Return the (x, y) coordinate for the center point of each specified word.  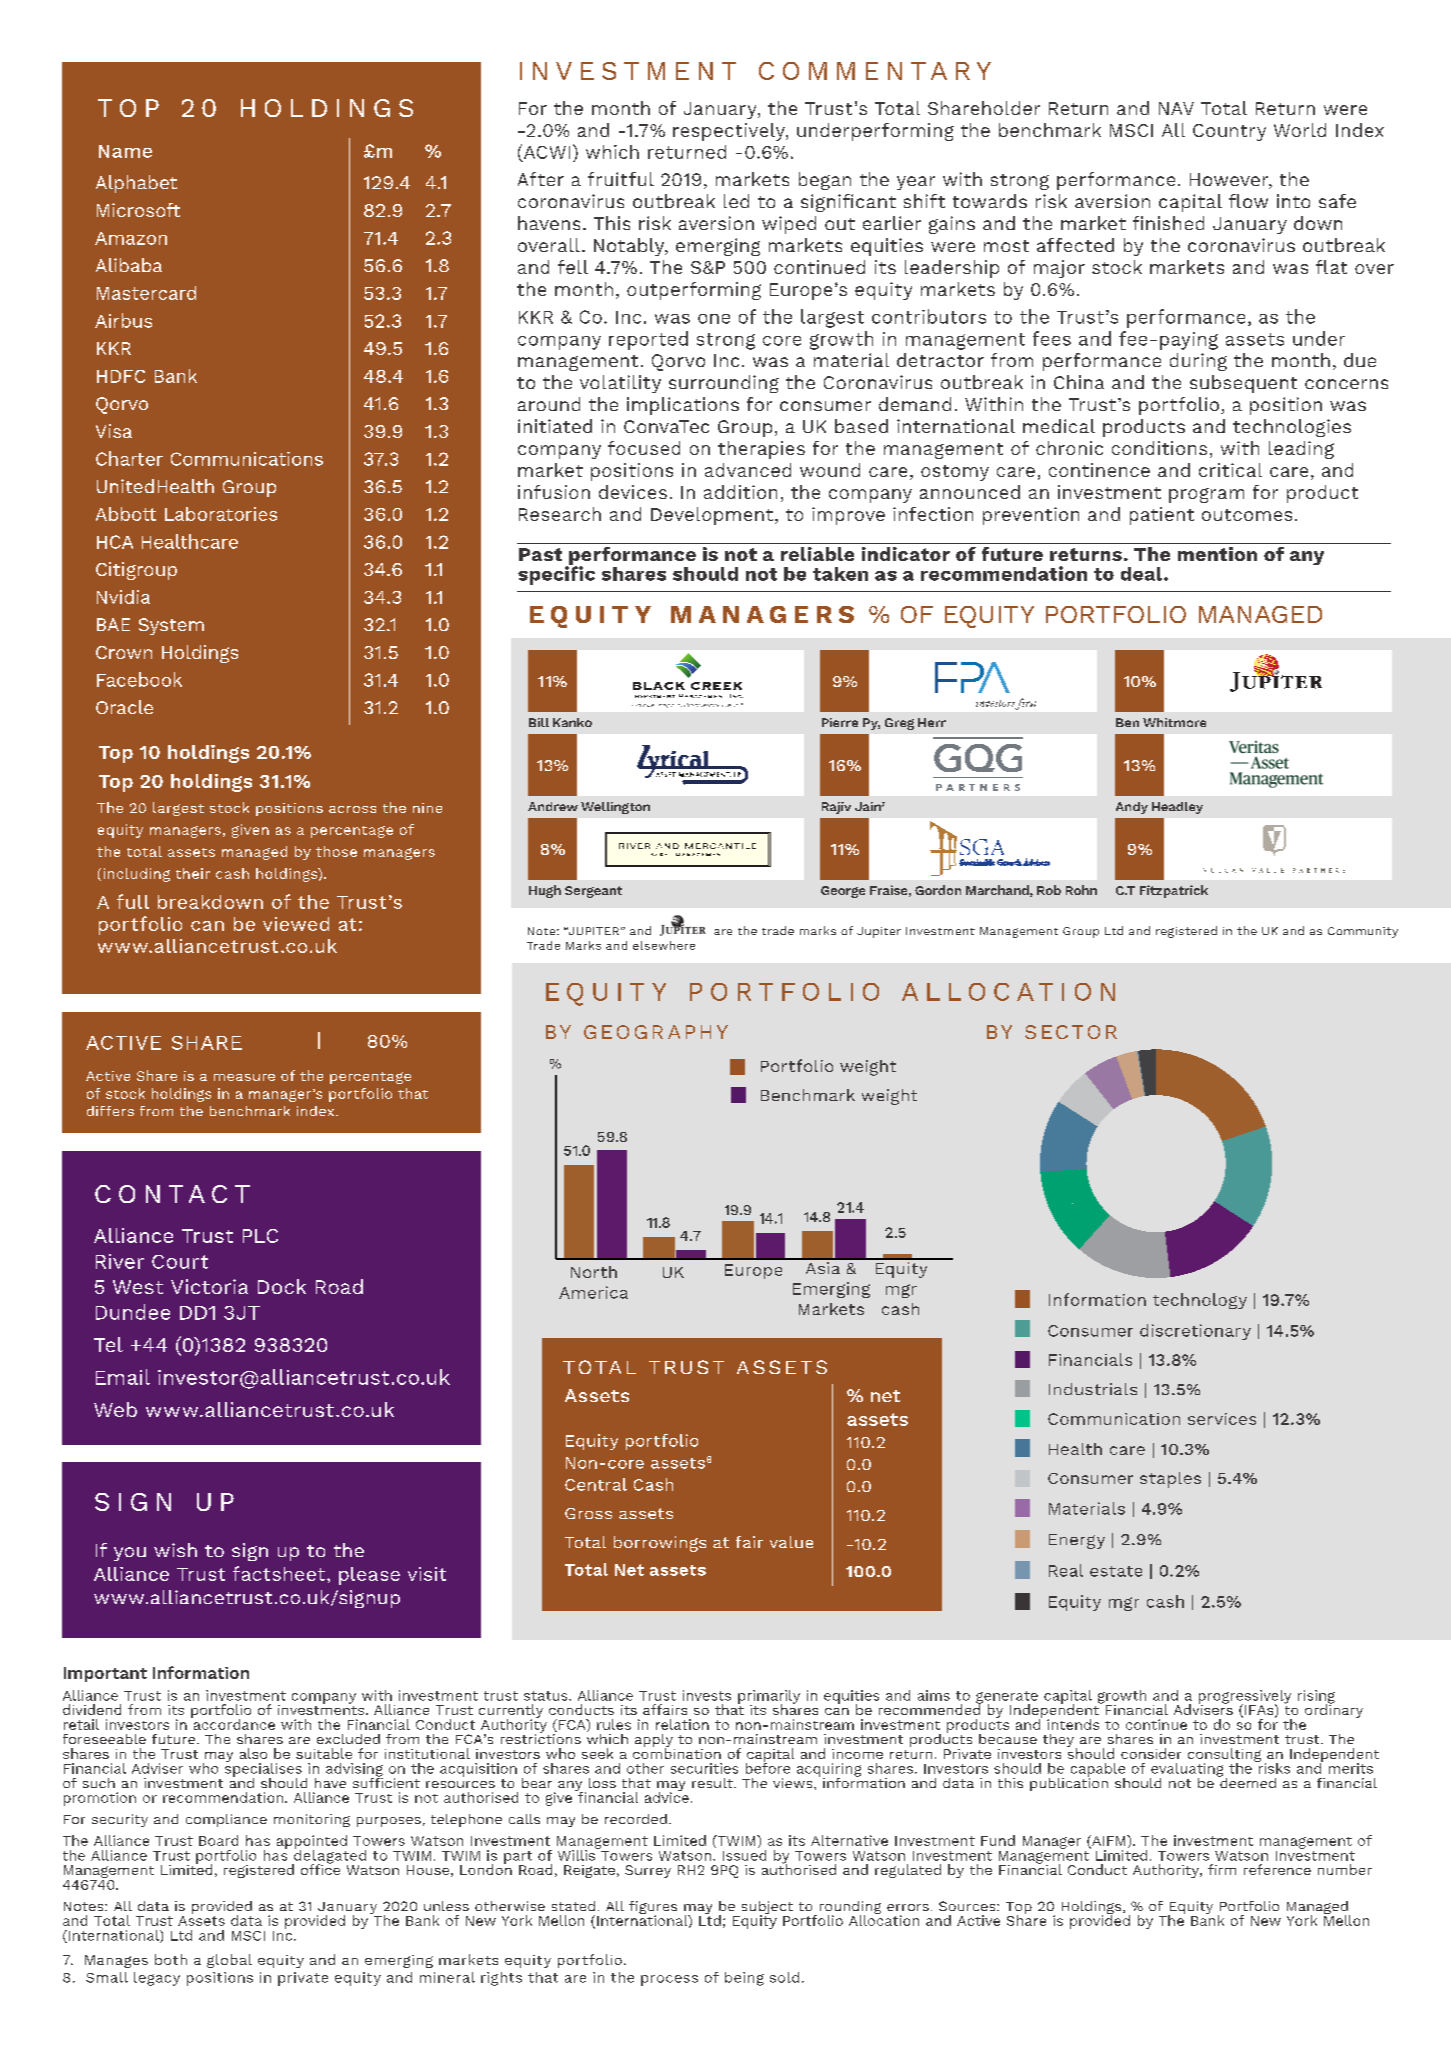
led (736, 201)
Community (1363, 932)
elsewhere (664, 945)
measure (244, 1077)
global (229, 1961)
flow (1248, 201)
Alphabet (136, 184)
